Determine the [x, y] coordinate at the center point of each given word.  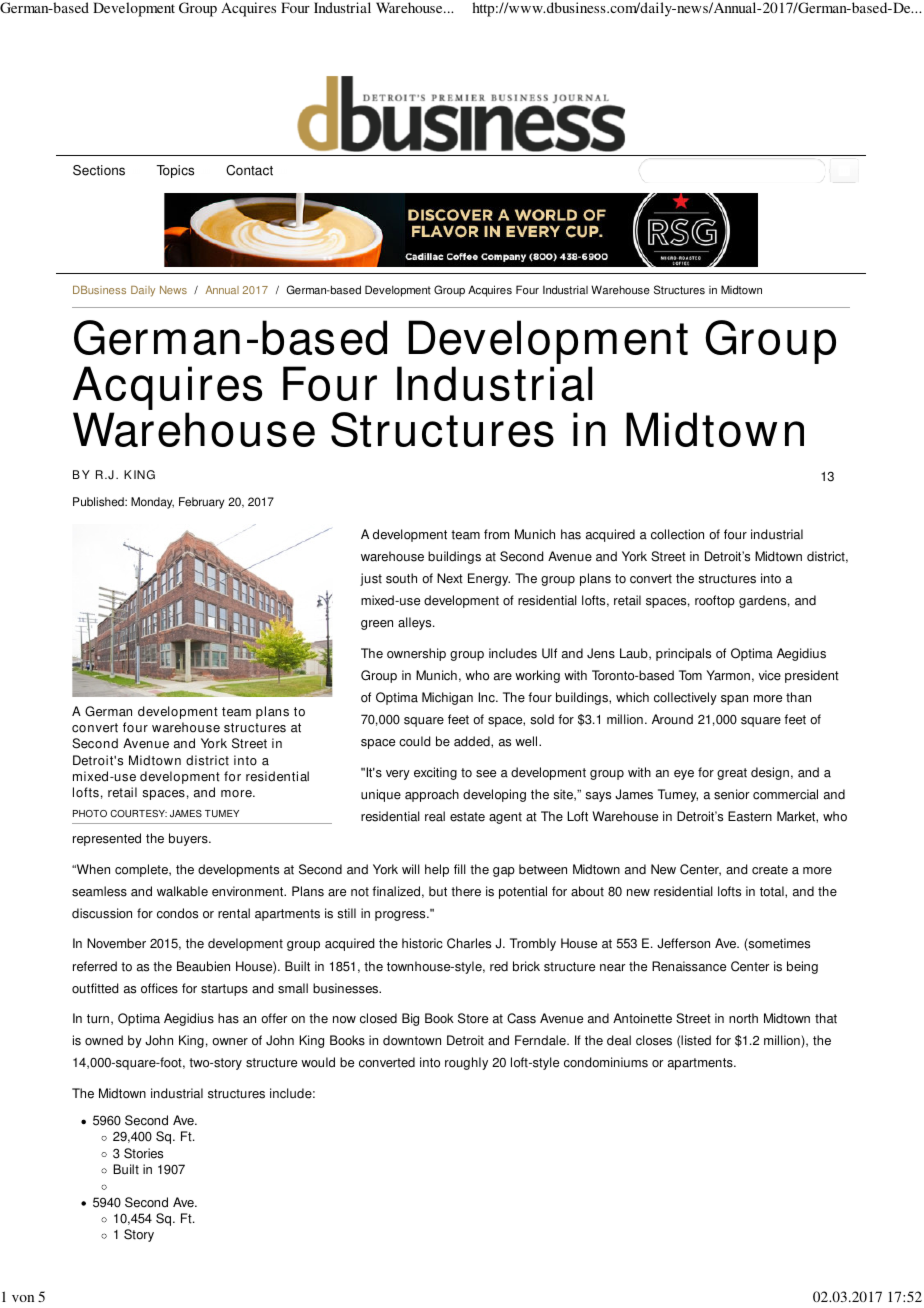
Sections [99, 170]
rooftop [715, 601]
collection [677, 534]
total [773, 891]
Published [99, 502]
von [23, 1298]
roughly [466, 1063]
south [401, 578]
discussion [102, 913]
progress [401, 916]
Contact [249, 170]
